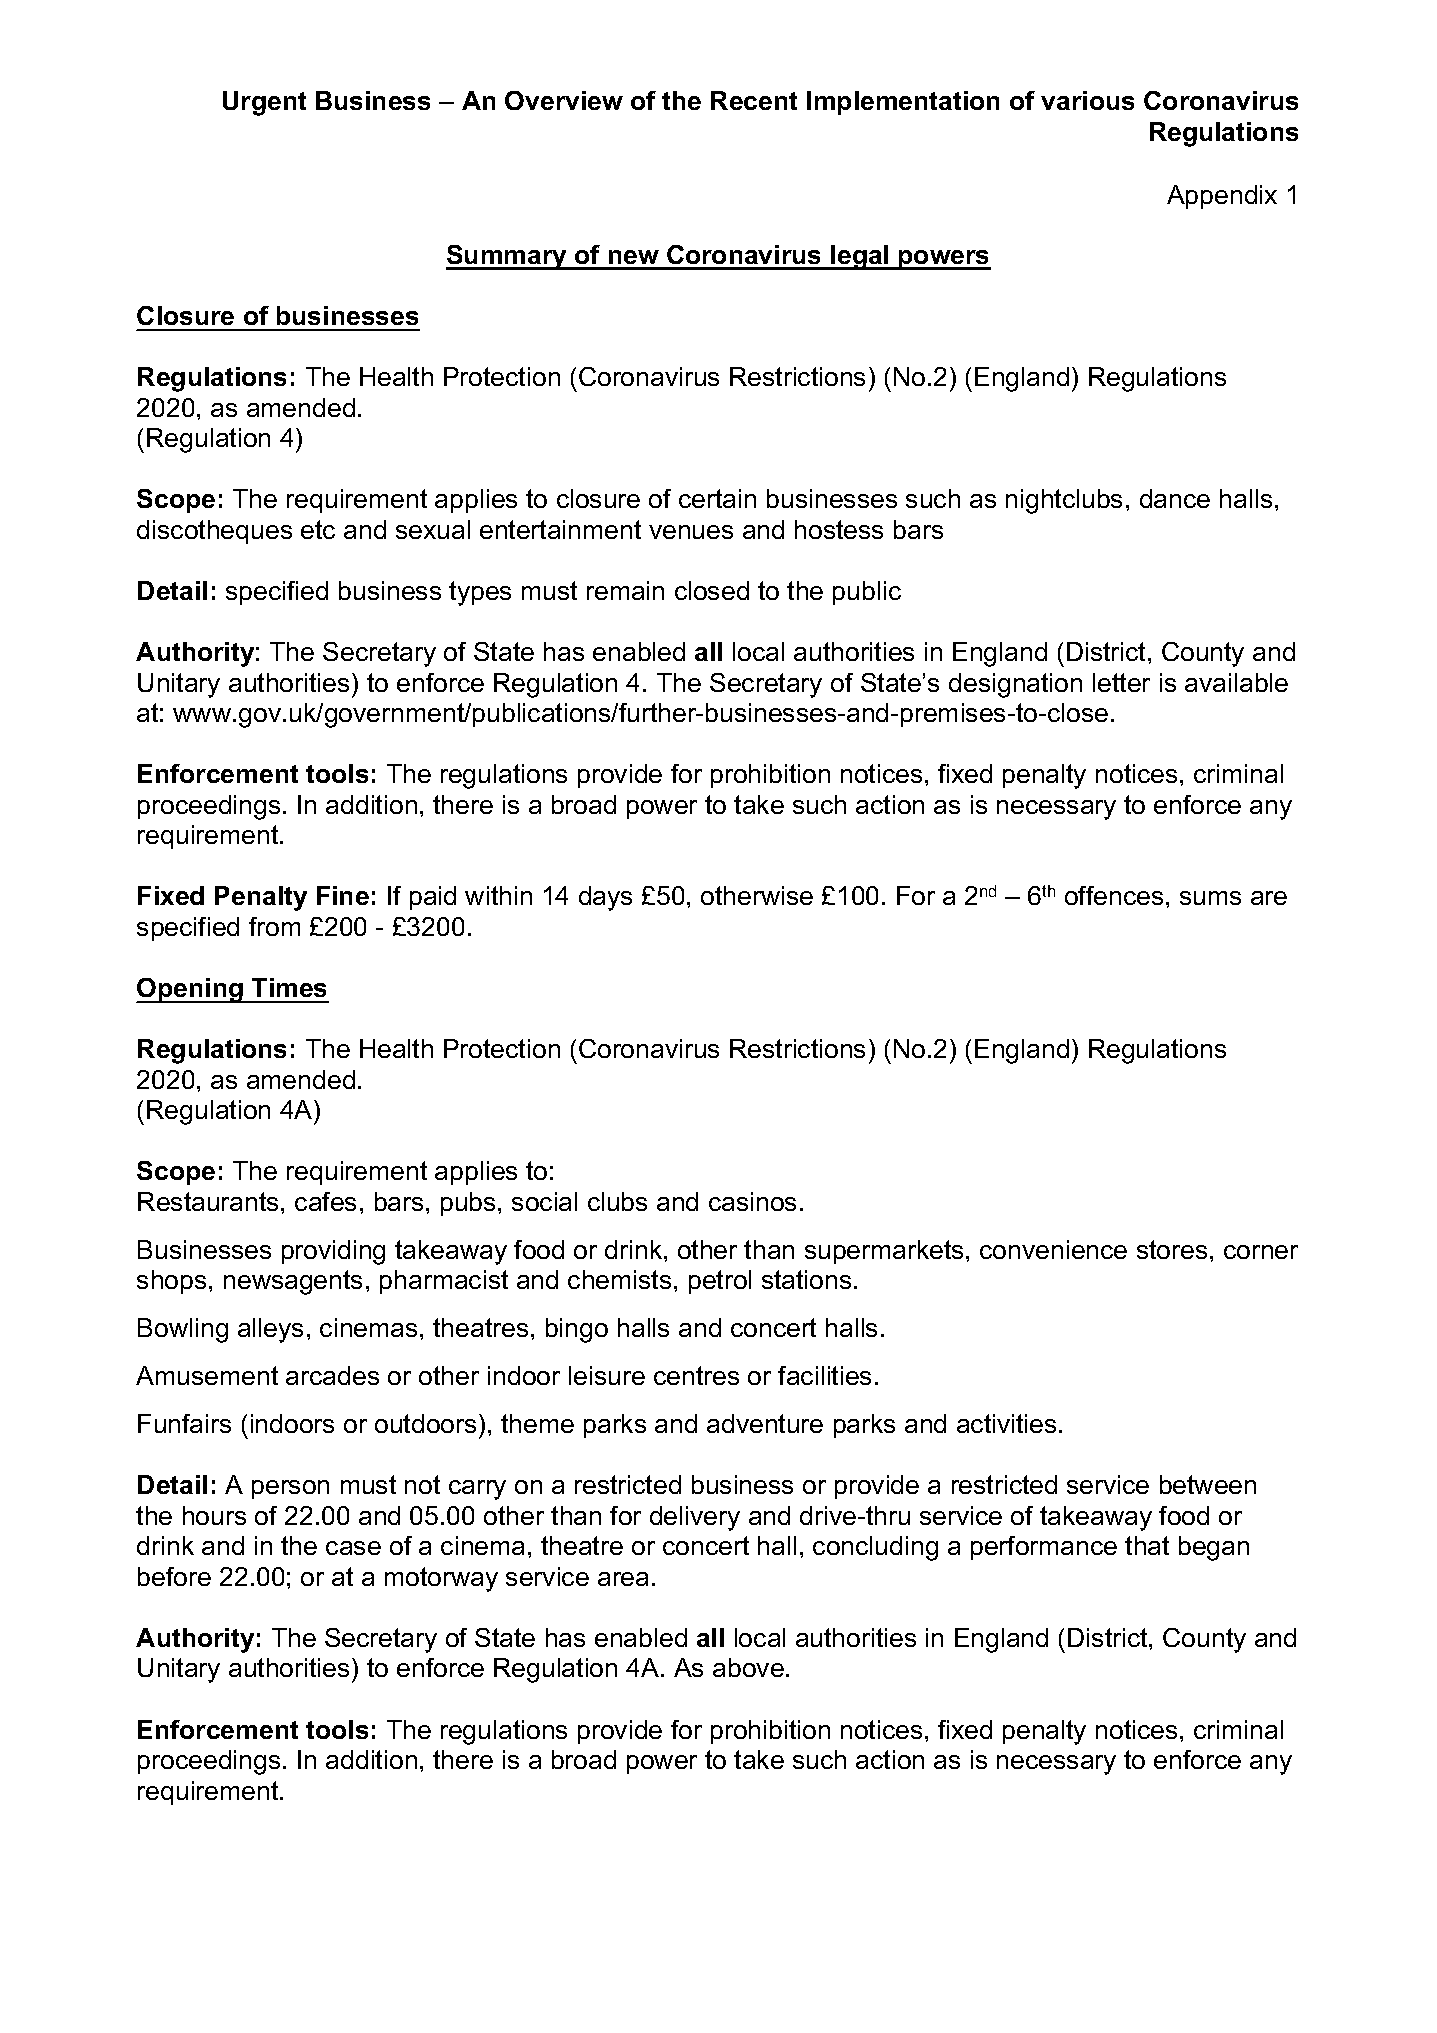 The image size is (1437, 2033). Describe the element at coordinates (325, 1201) in the screenshot. I see `cafes` at that location.
